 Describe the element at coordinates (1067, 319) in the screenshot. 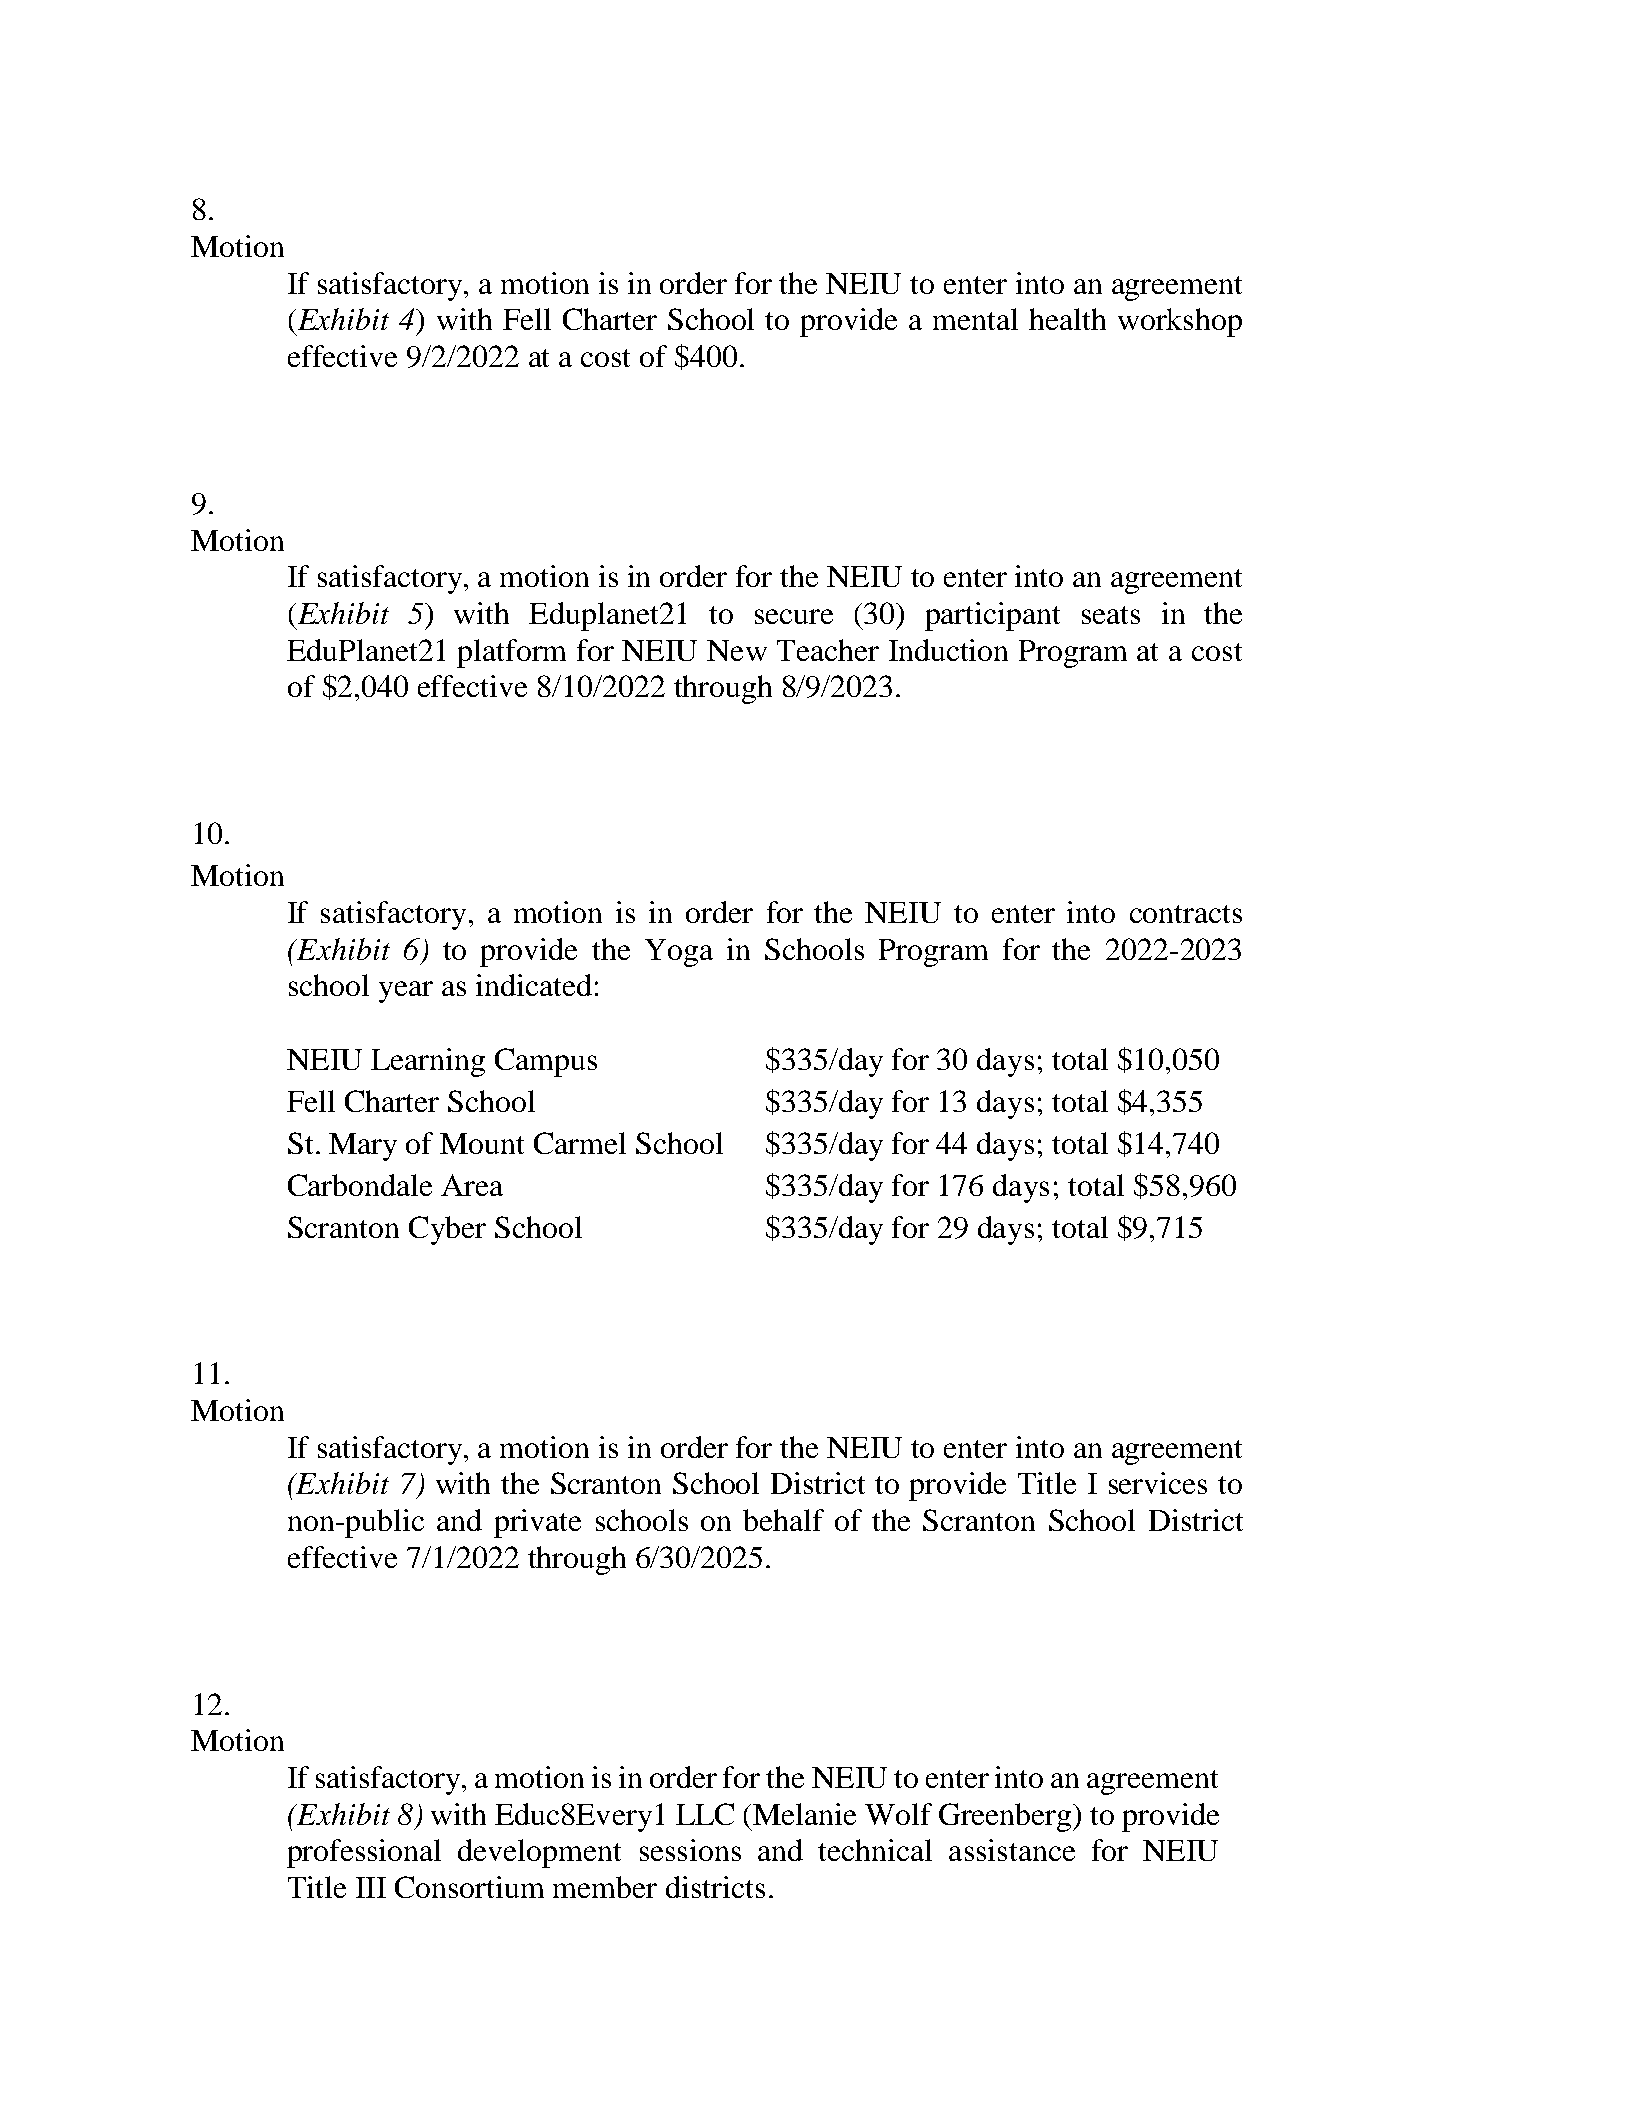

I see `health` at that location.
